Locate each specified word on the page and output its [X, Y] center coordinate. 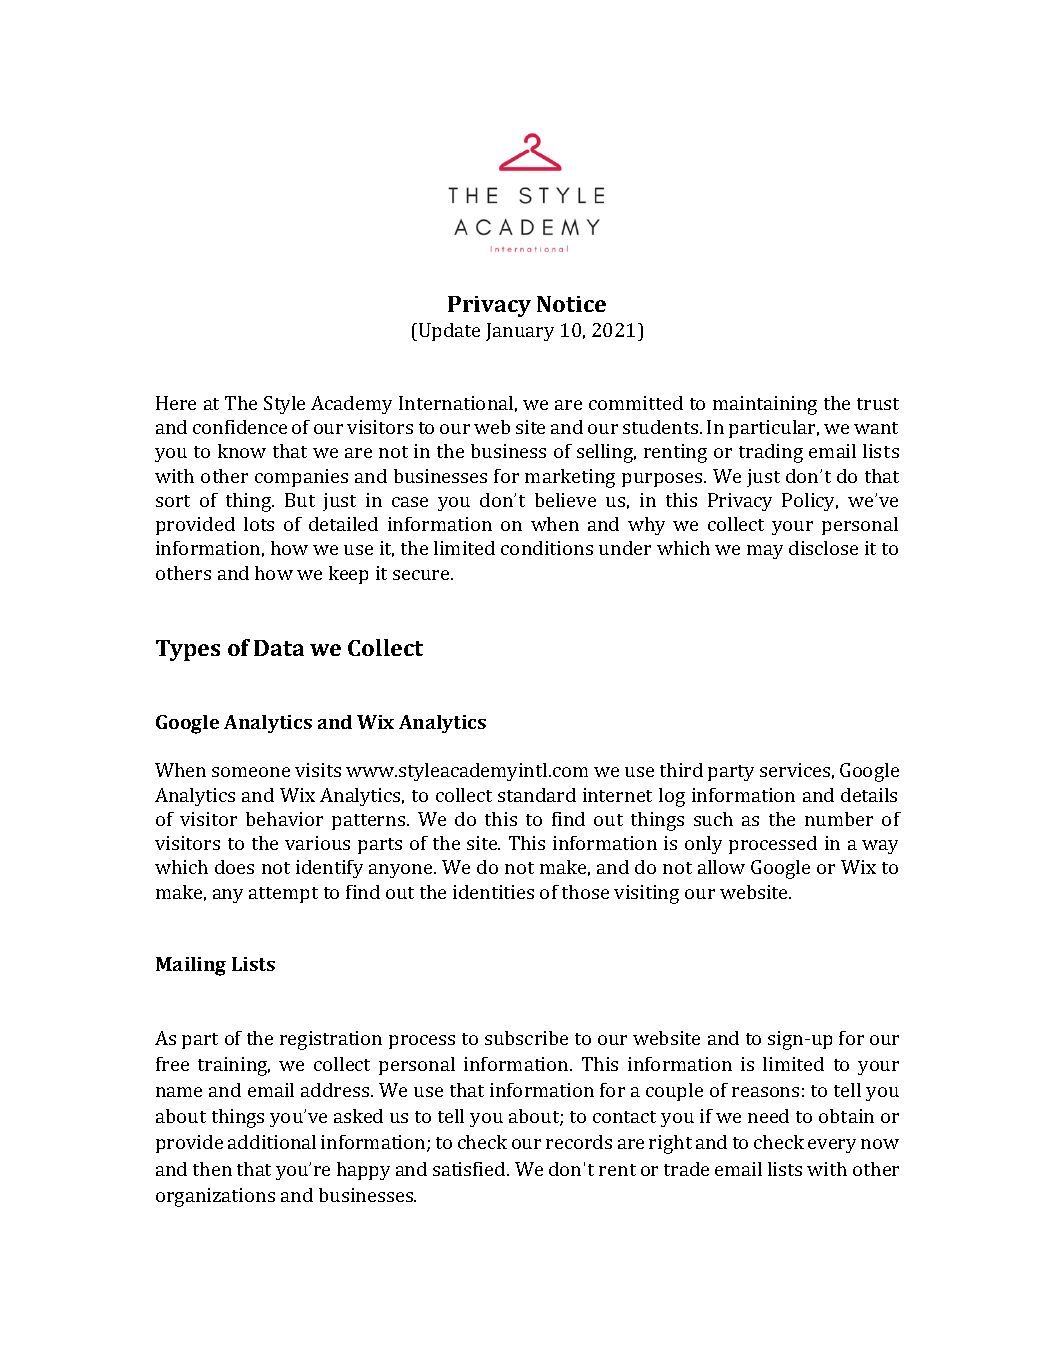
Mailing [191, 966]
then [212, 1169]
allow [721, 867]
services [795, 770]
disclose [823, 548]
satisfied [470, 1169]
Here [176, 403]
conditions [547, 548]
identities [493, 892]
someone [251, 772]
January [520, 332]
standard [537, 795]
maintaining [765, 405]
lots [259, 524]
